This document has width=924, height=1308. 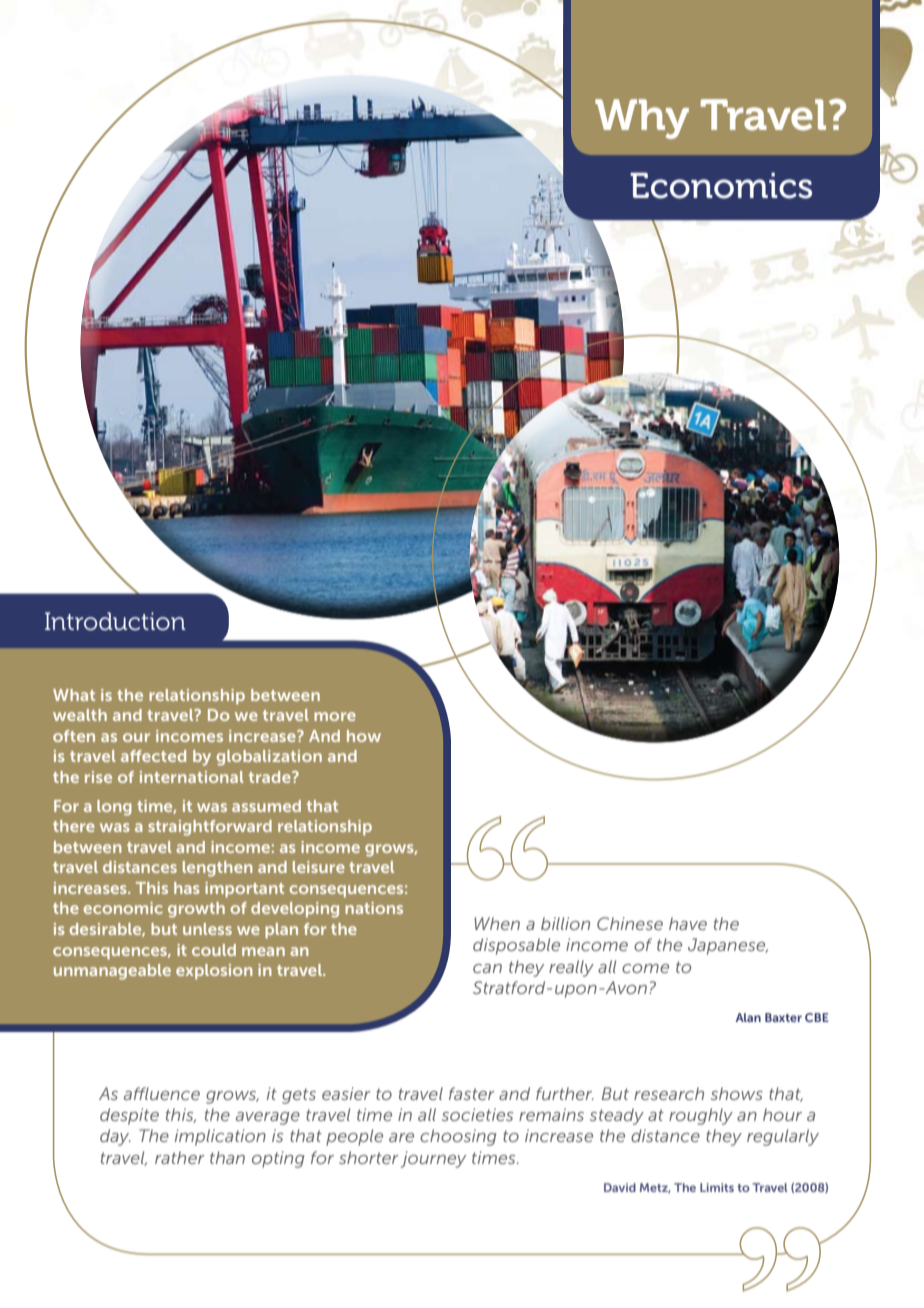 I want to click on When, so click(x=497, y=923).
